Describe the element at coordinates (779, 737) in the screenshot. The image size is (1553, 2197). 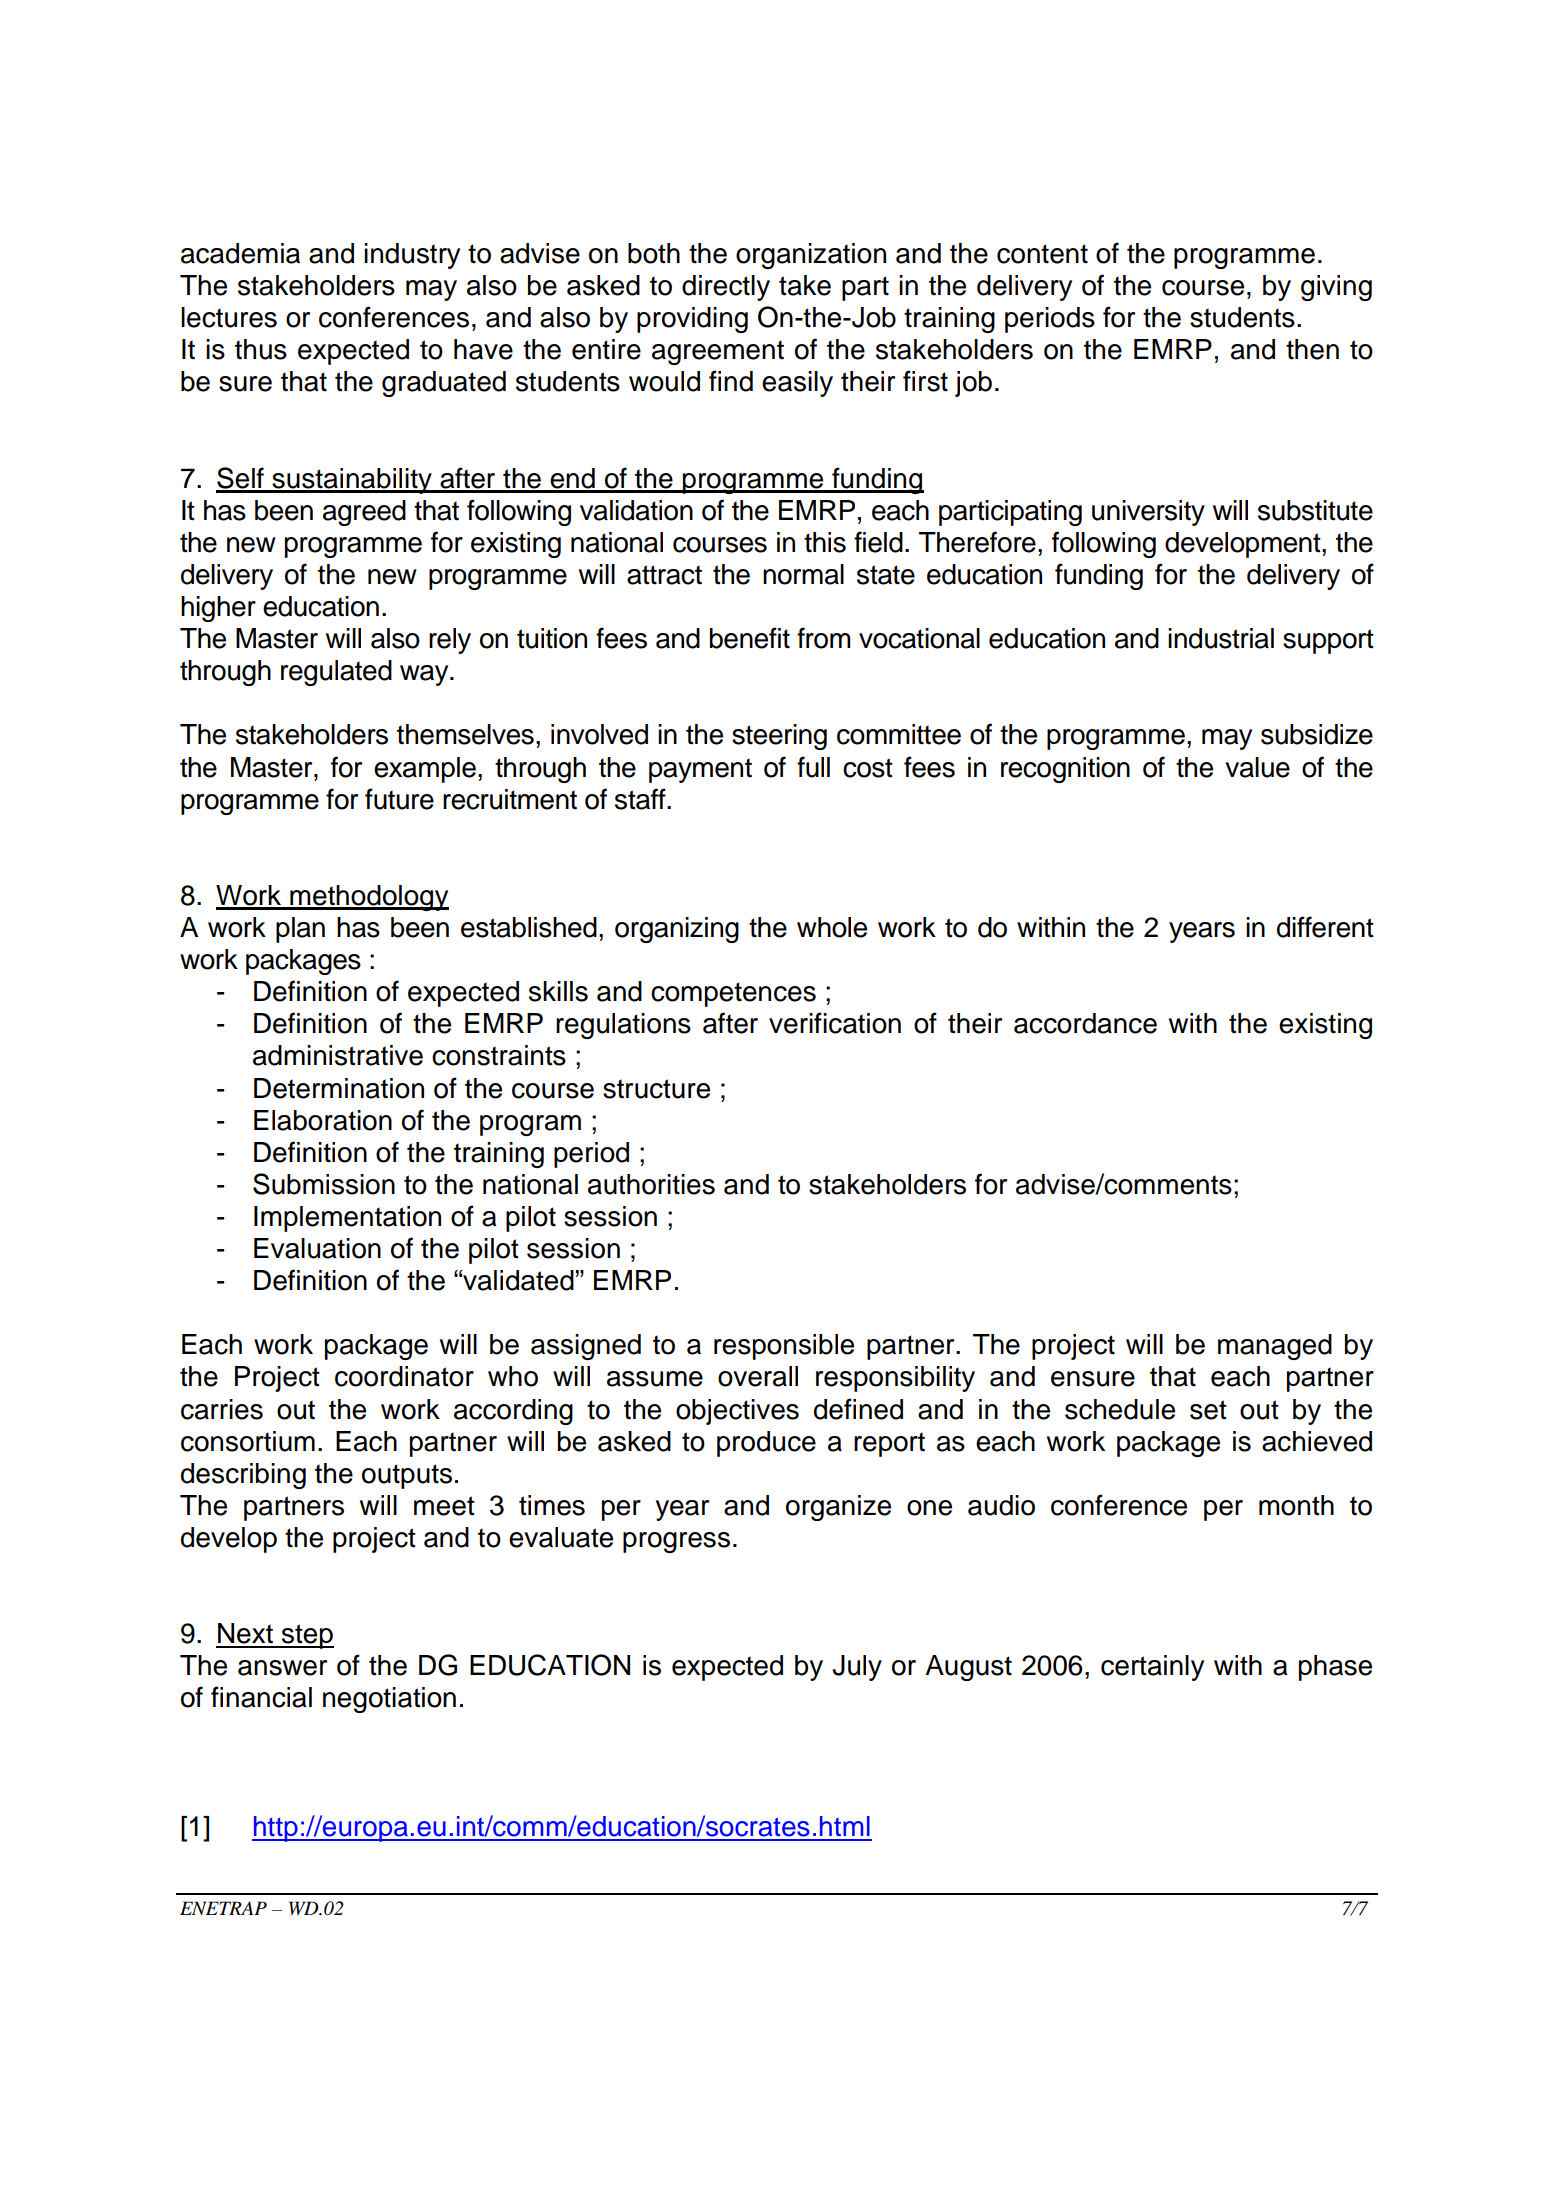
I see `steering` at that location.
